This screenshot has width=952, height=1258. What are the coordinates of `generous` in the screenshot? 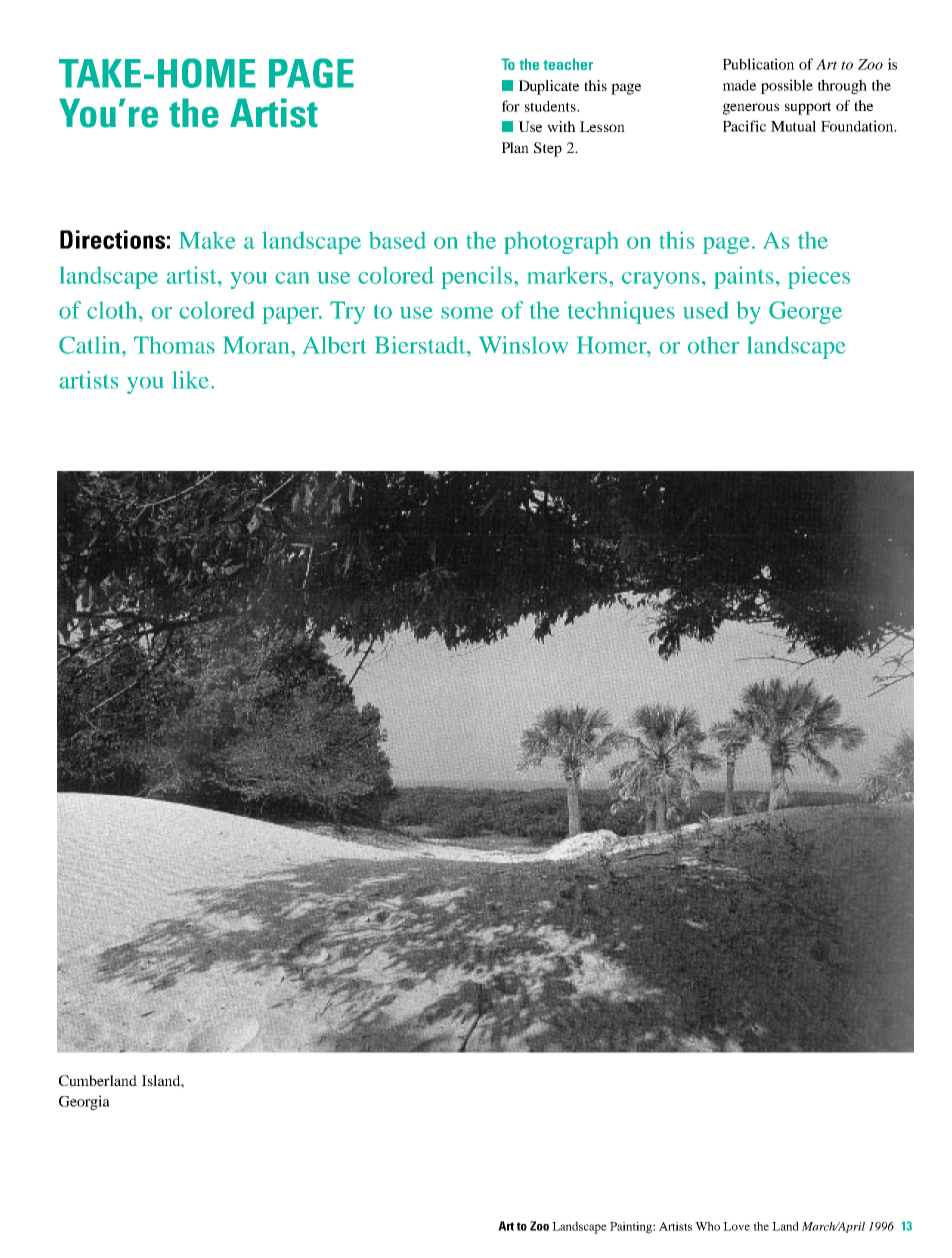 It's located at (751, 109).
